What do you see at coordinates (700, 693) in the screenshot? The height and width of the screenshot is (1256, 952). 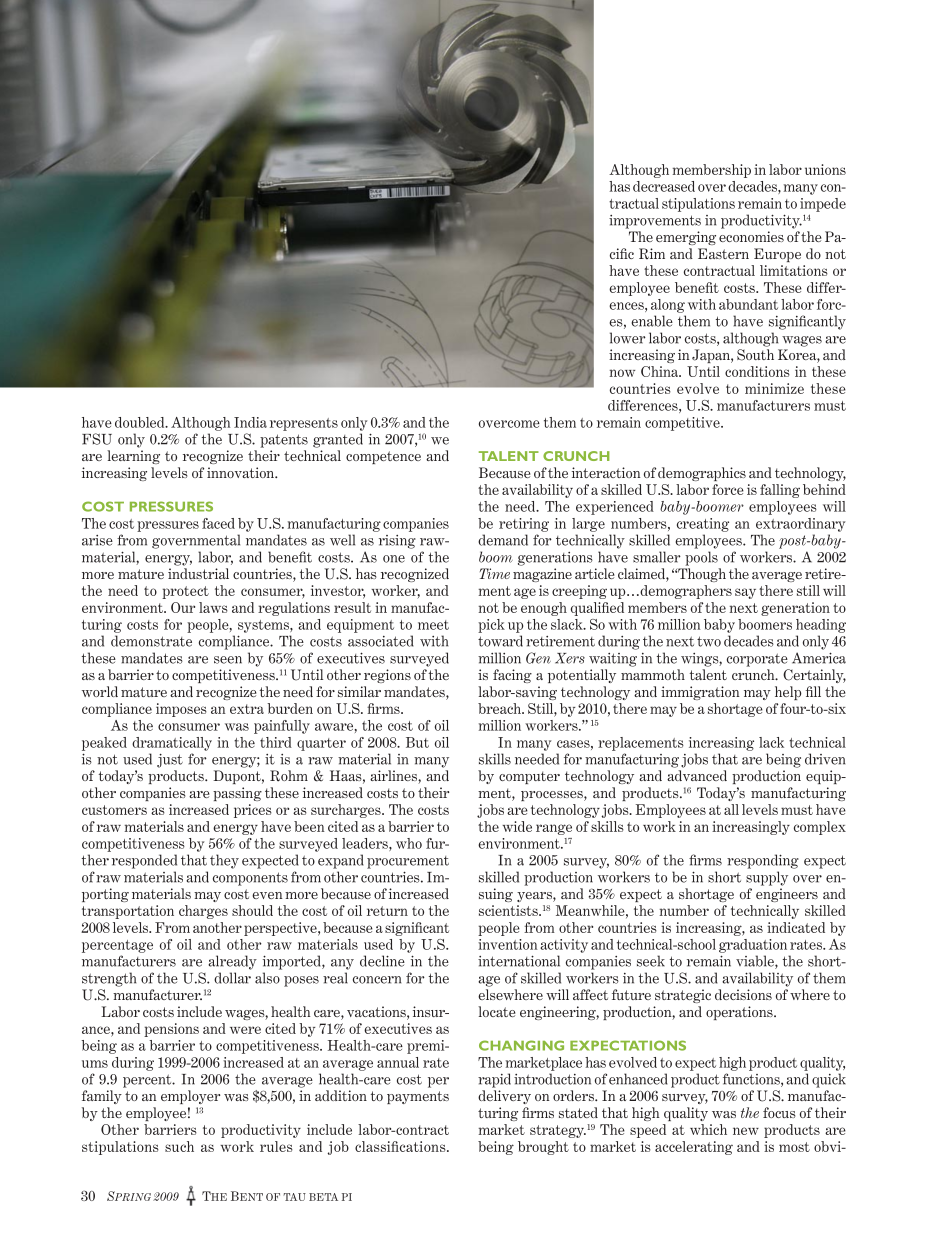 I see `immigration` at bounding box center [700, 693].
